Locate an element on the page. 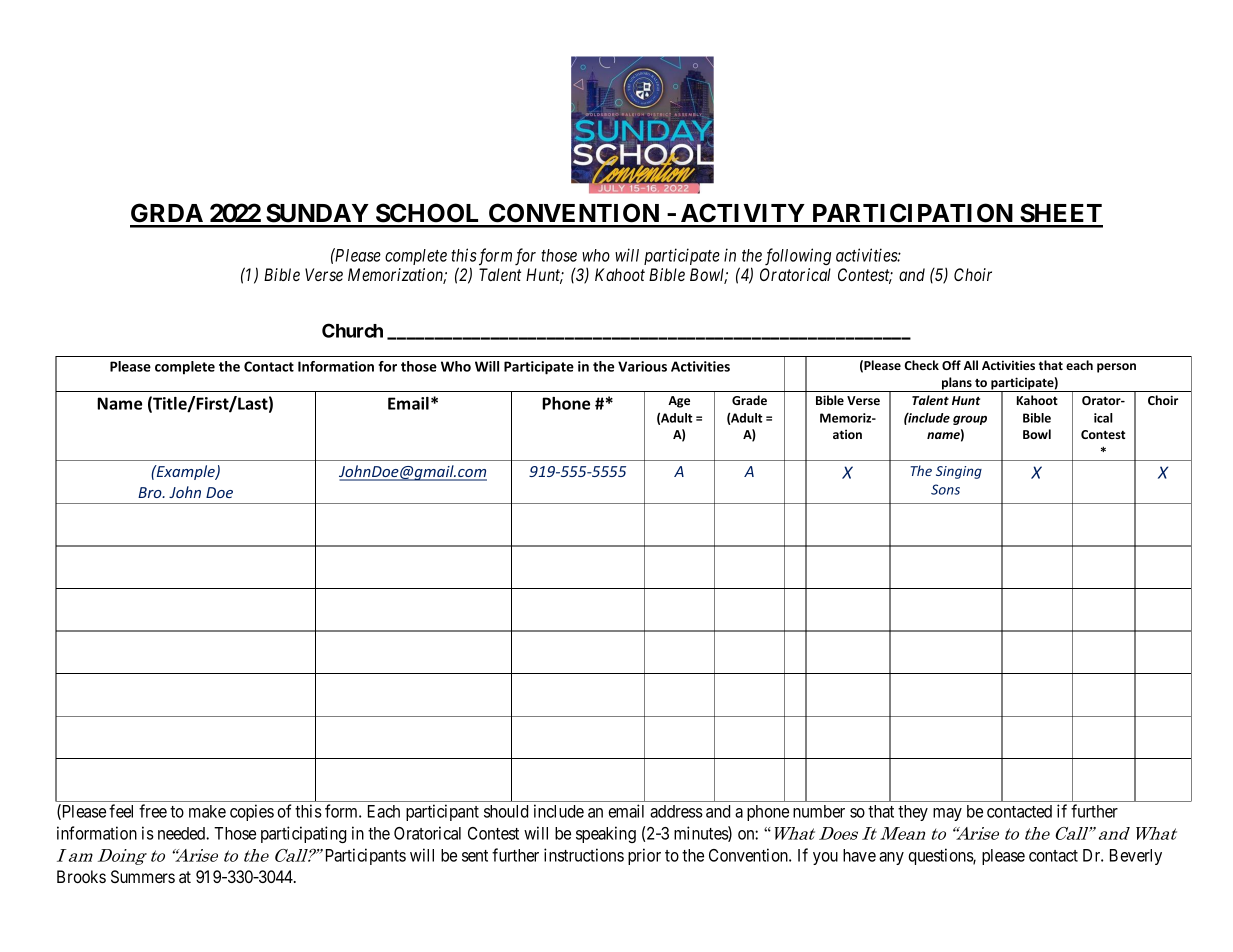 This page has height=952, width=1233. address is located at coordinates (676, 811).
